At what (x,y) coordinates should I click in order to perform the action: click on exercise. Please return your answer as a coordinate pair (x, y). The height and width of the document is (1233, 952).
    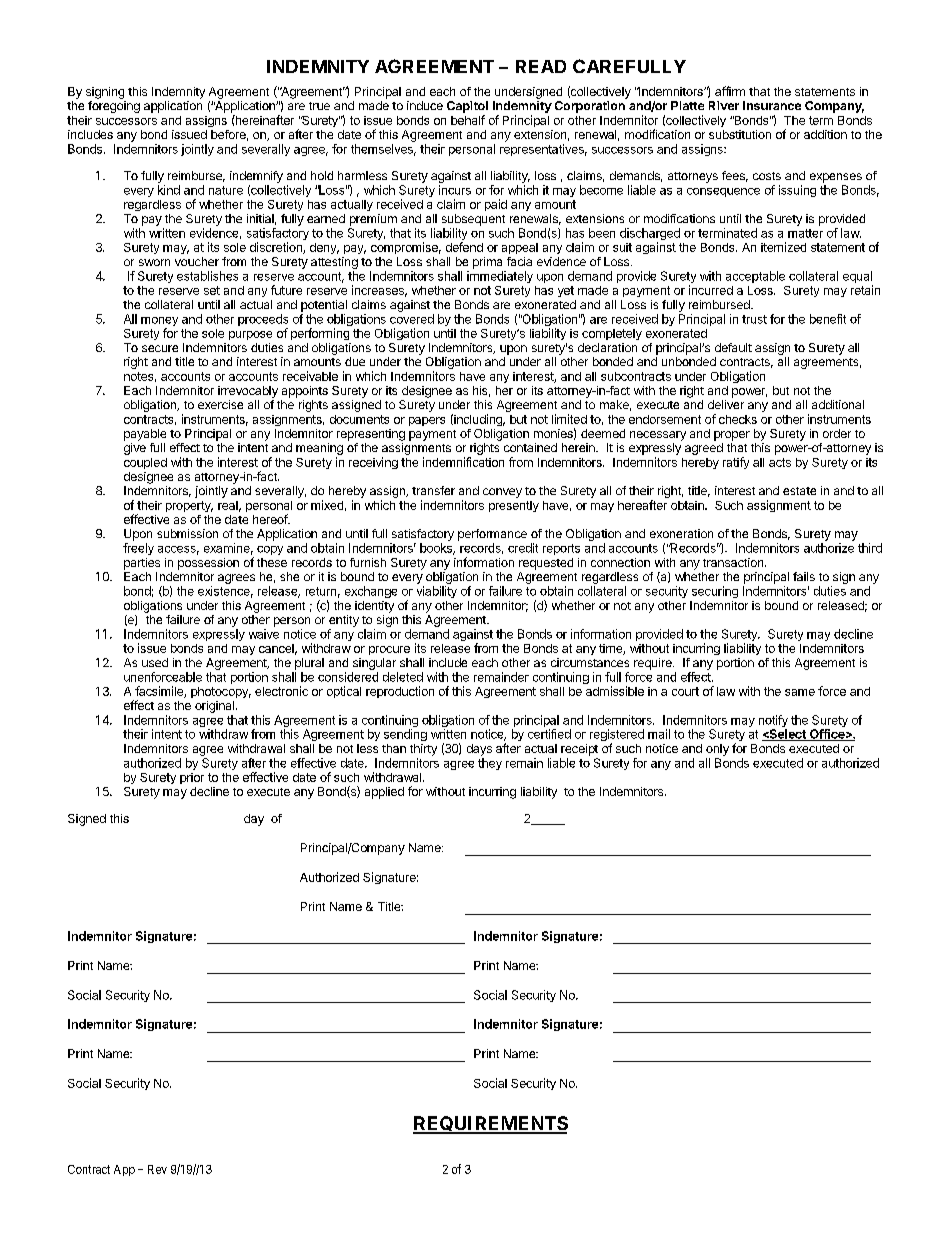
    Looking at the image, I should click on (220, 404).
